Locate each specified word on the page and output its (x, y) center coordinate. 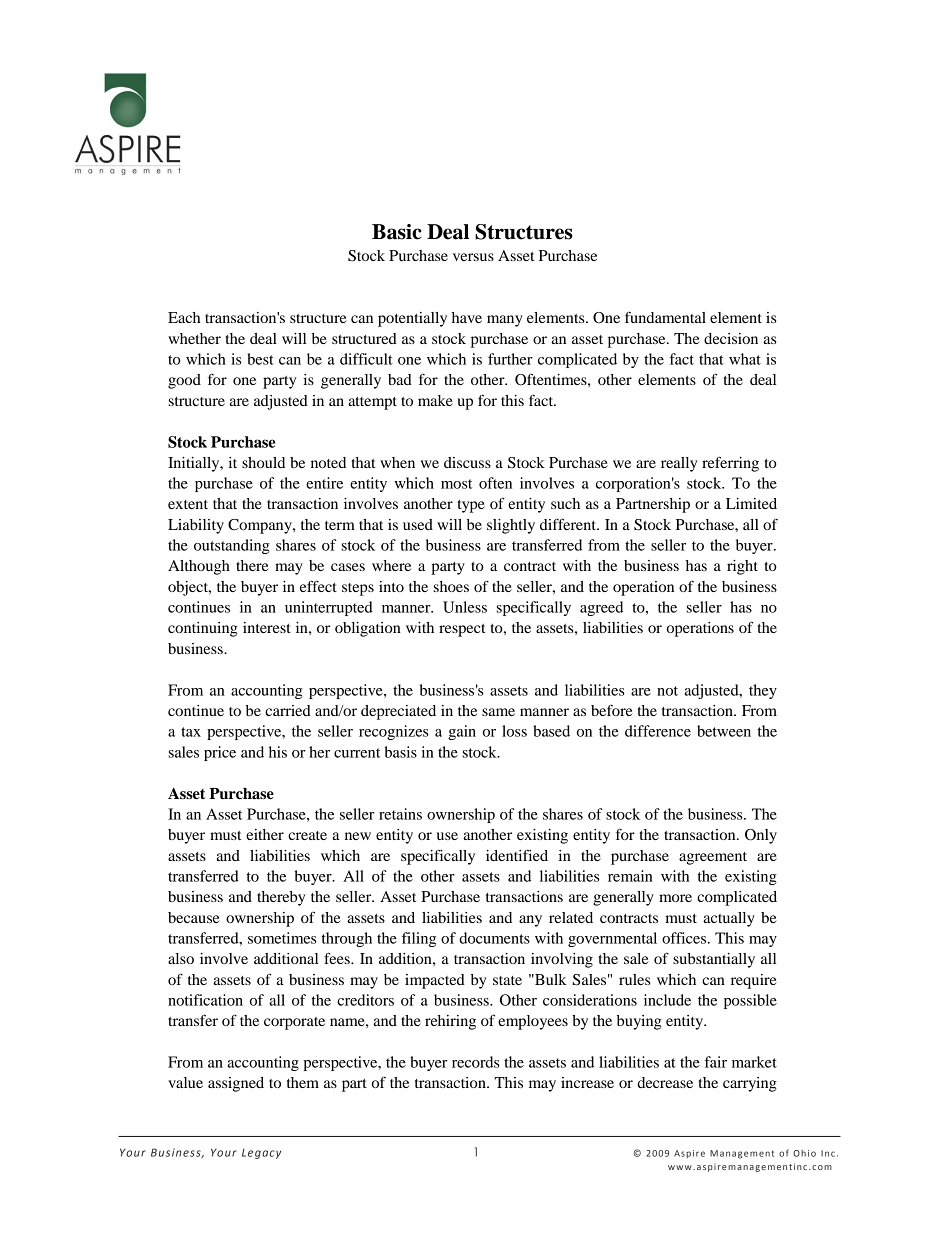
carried (288, 710)
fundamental (665, 317)
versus (473, 257)
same (498, 712)
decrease (665, 1082)
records (476, 1062)
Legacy (261, 1154)
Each (184, 317)
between (724, 731)
